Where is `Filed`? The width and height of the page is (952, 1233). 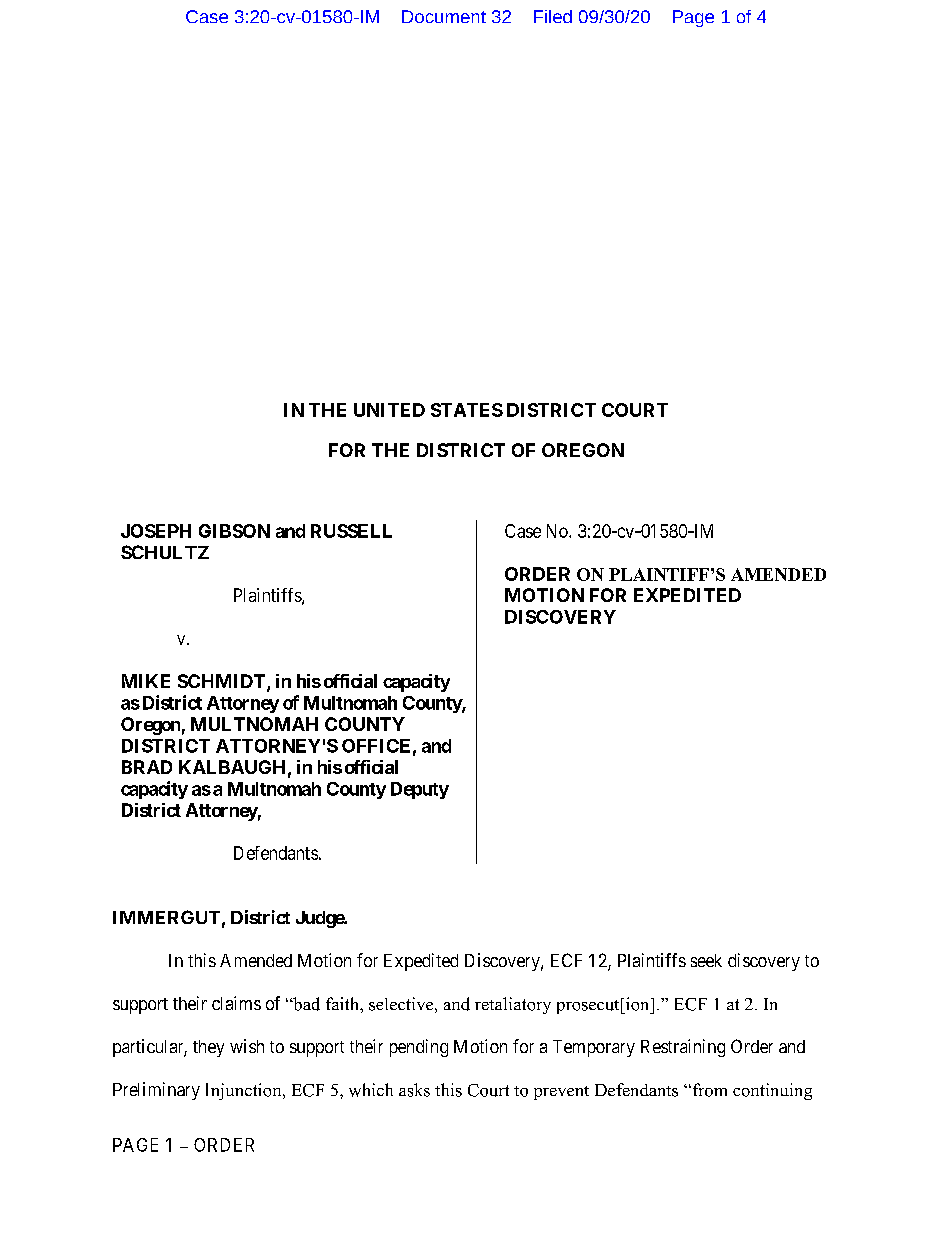 Filed is located at coordinates (553, 16).
